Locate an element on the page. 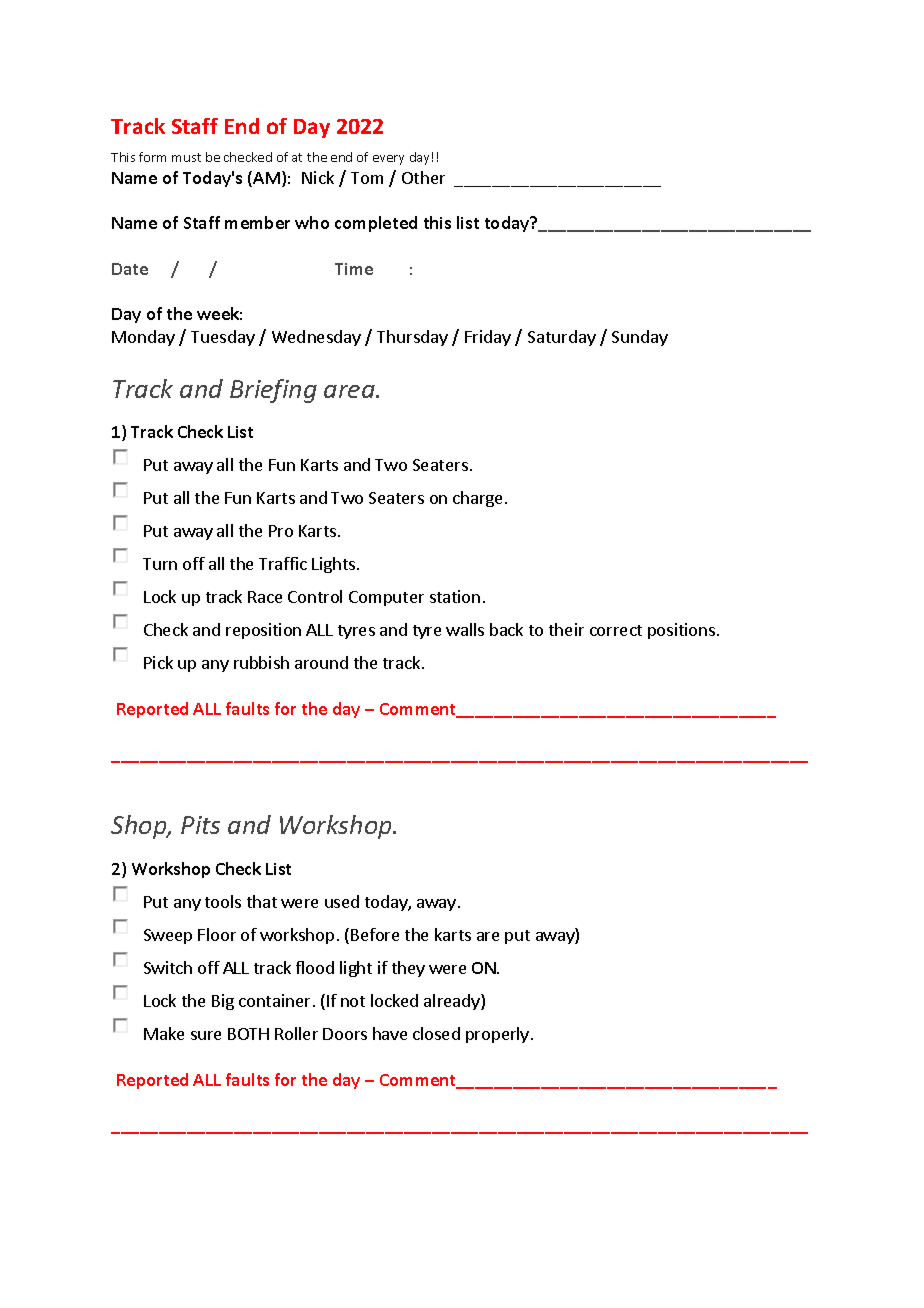  must is located at coordinates (186, 157).
